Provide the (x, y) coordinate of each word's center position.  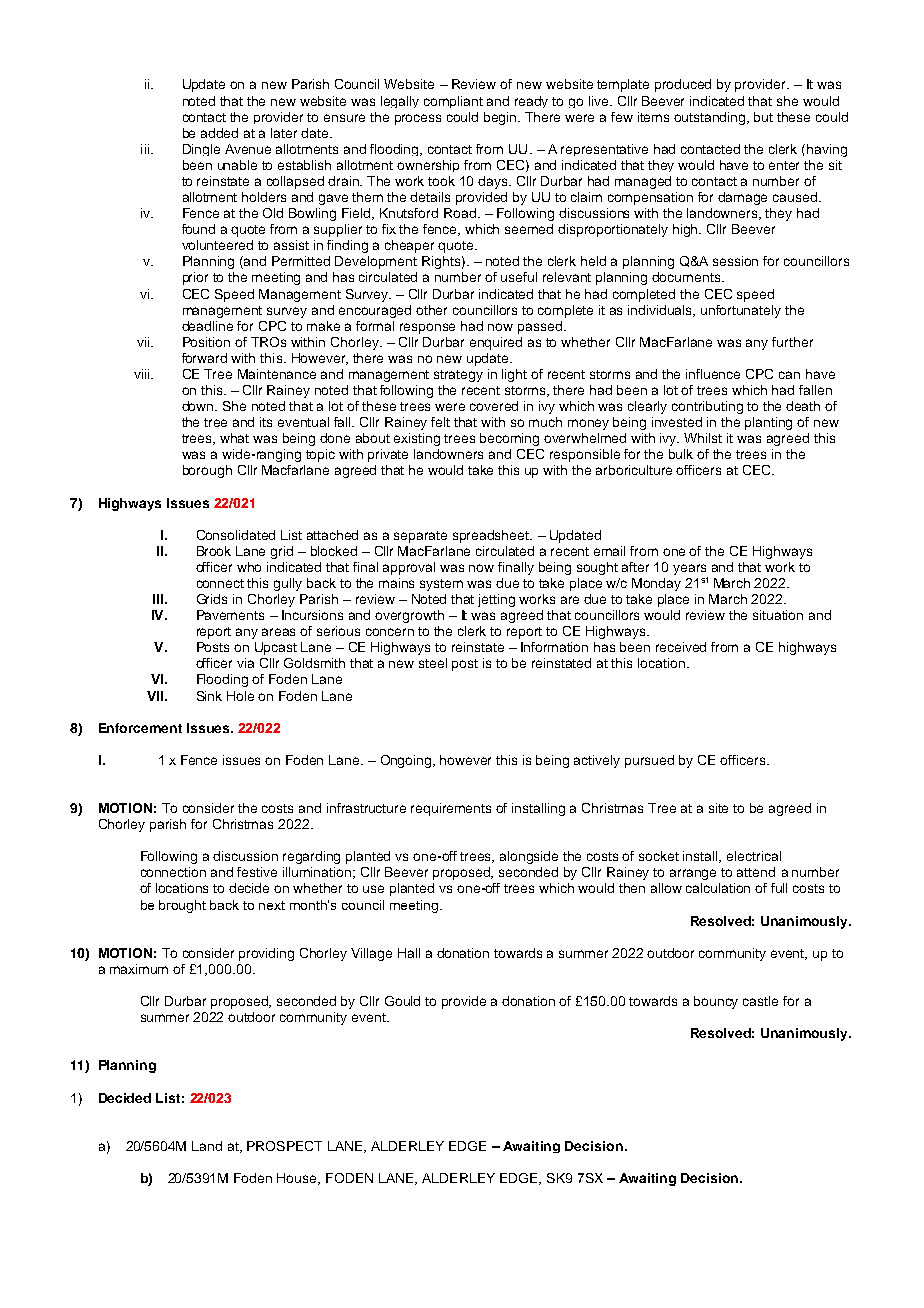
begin (501, 118)
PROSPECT (284, 1146)
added (219, 133)
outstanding (711, 118)
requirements (451, 809)
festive (257, 872)
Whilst (703, 438)
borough (207, 471)
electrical (754, 856)
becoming (509, 439)
